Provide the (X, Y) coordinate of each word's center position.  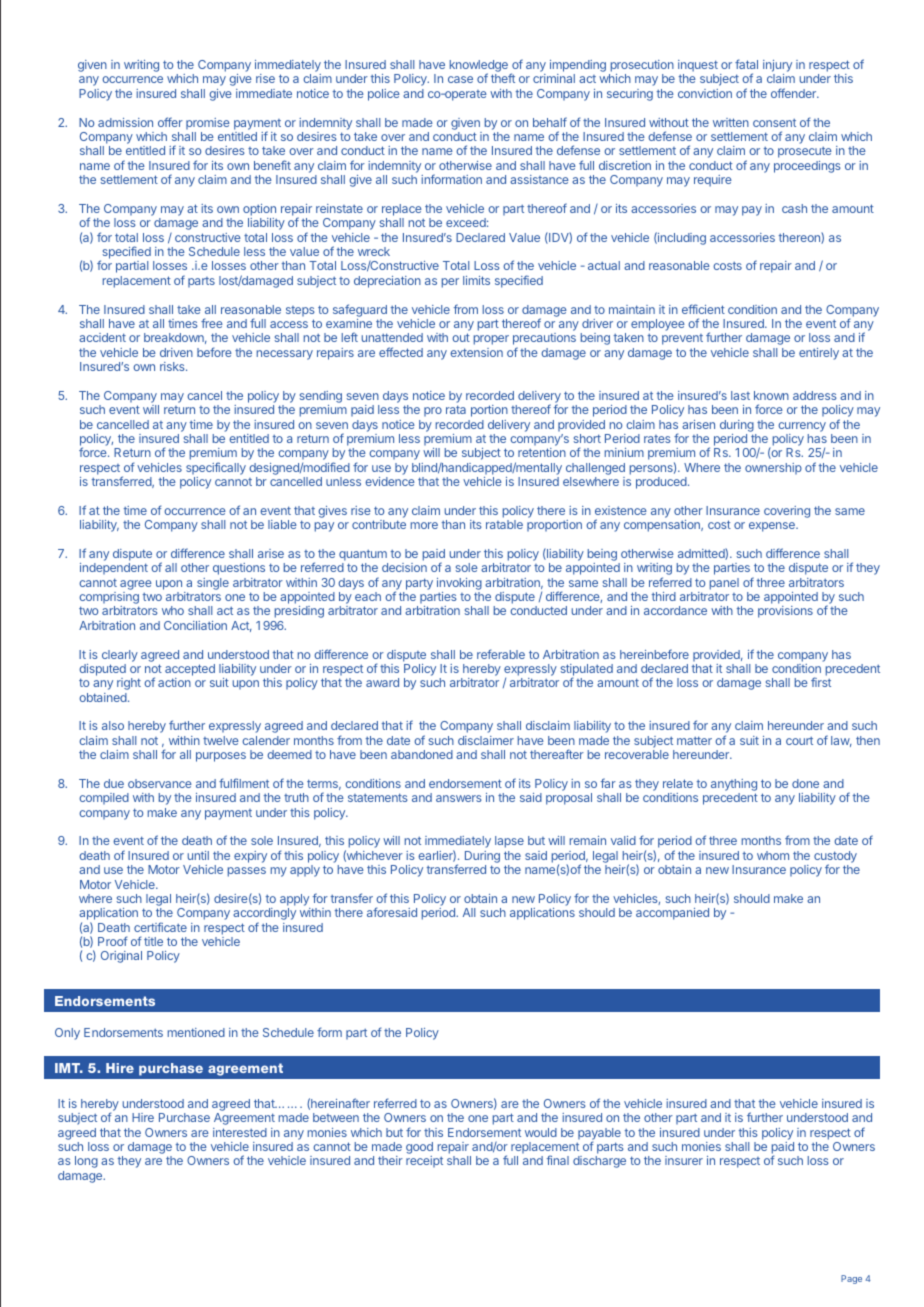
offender (795, 93)
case (460, 79)
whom (773, 855)
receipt (424, 1161)
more (424, 525)
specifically (216, 468)
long (86, 1162)
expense (773, 527)
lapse (509, 842)
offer (170, 122)
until (198, 855)
